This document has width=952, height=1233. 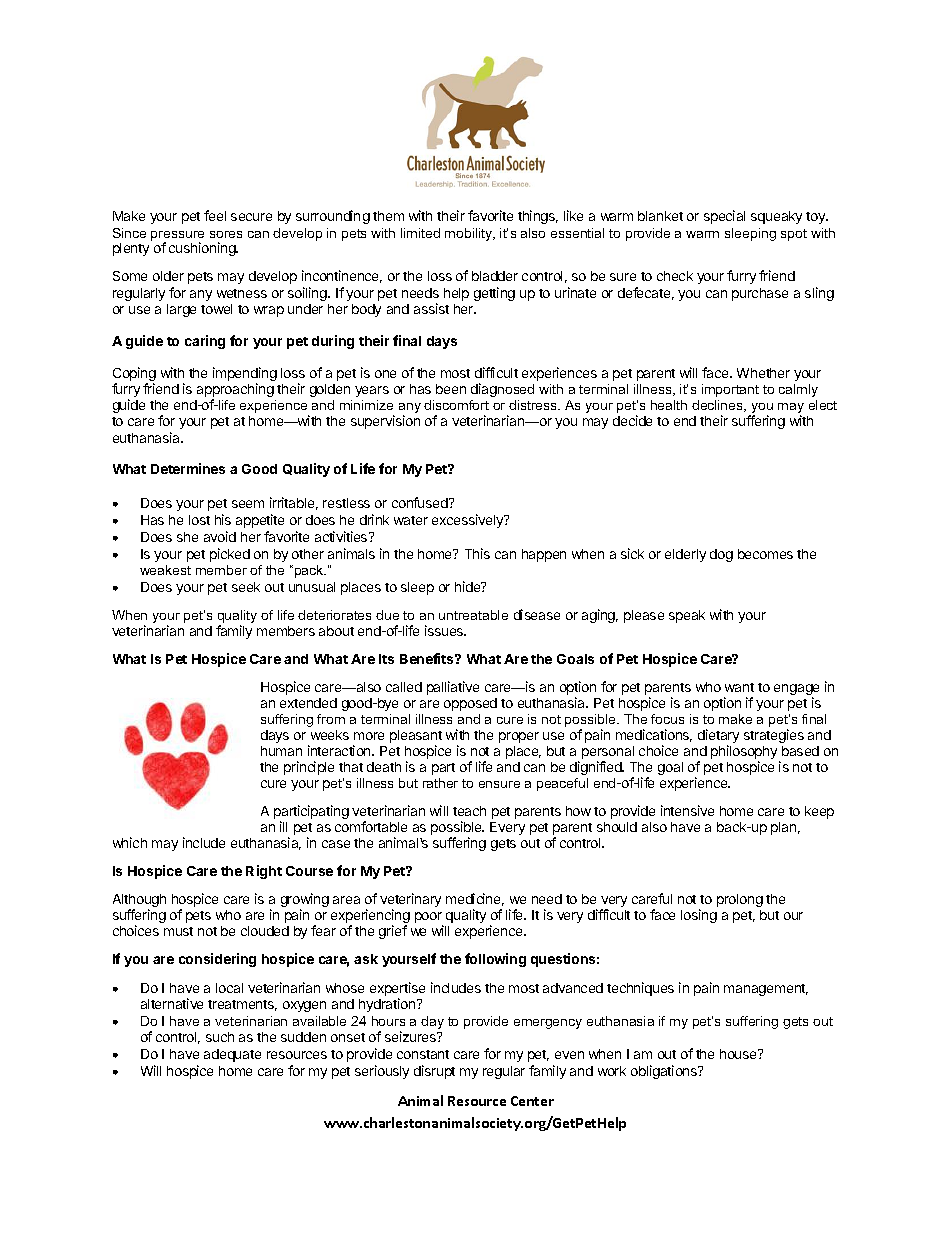 I want to click on disrupt, so click(x=434, y=1072).
